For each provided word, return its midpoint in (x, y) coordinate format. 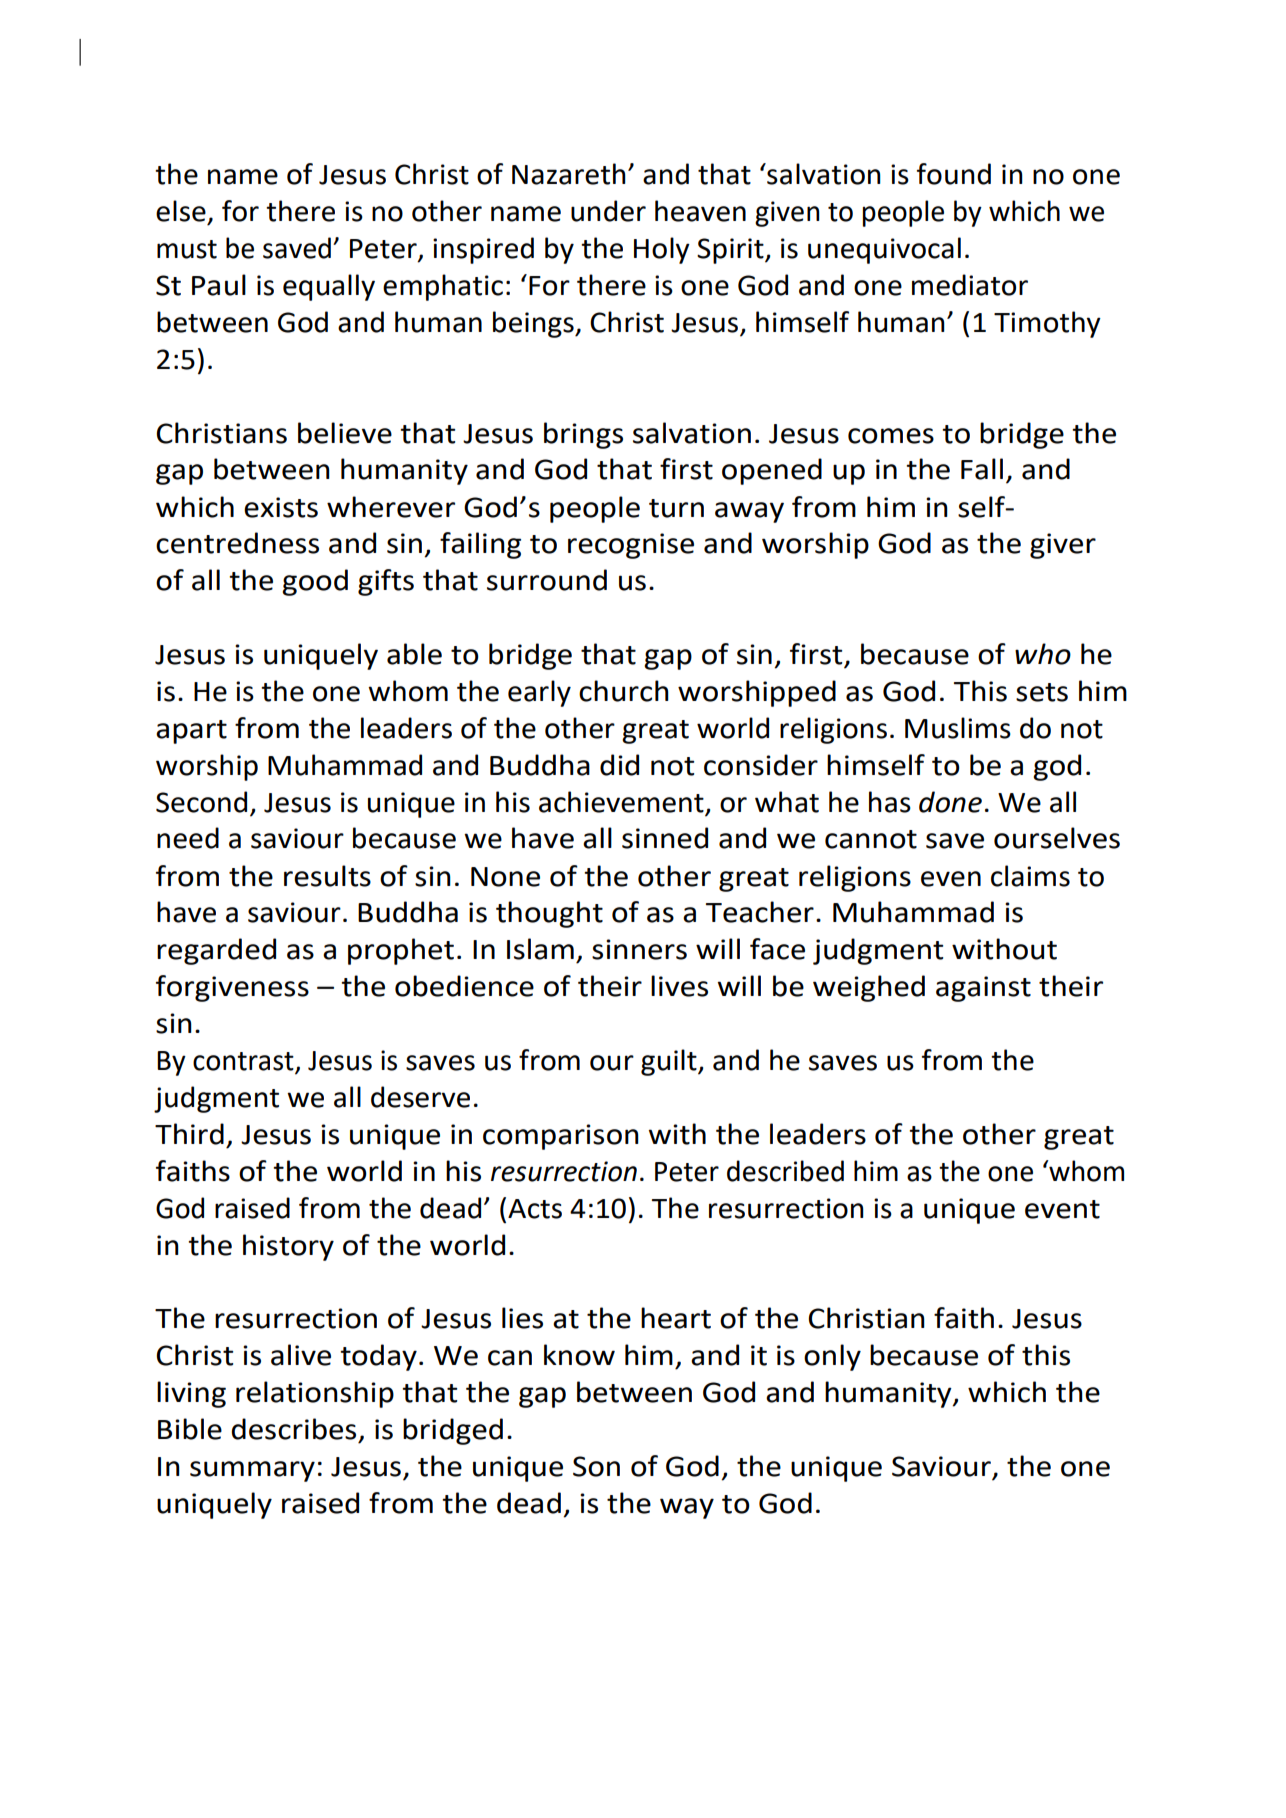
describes (293, 1429)
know (579, 1355)
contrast (244, 1062)
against (983, 989)
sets (1042, 692)
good (315, 582)
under (608, 211)
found (954, 174)
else (181, 211)
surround (547, 580)
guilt (670, 1062)
